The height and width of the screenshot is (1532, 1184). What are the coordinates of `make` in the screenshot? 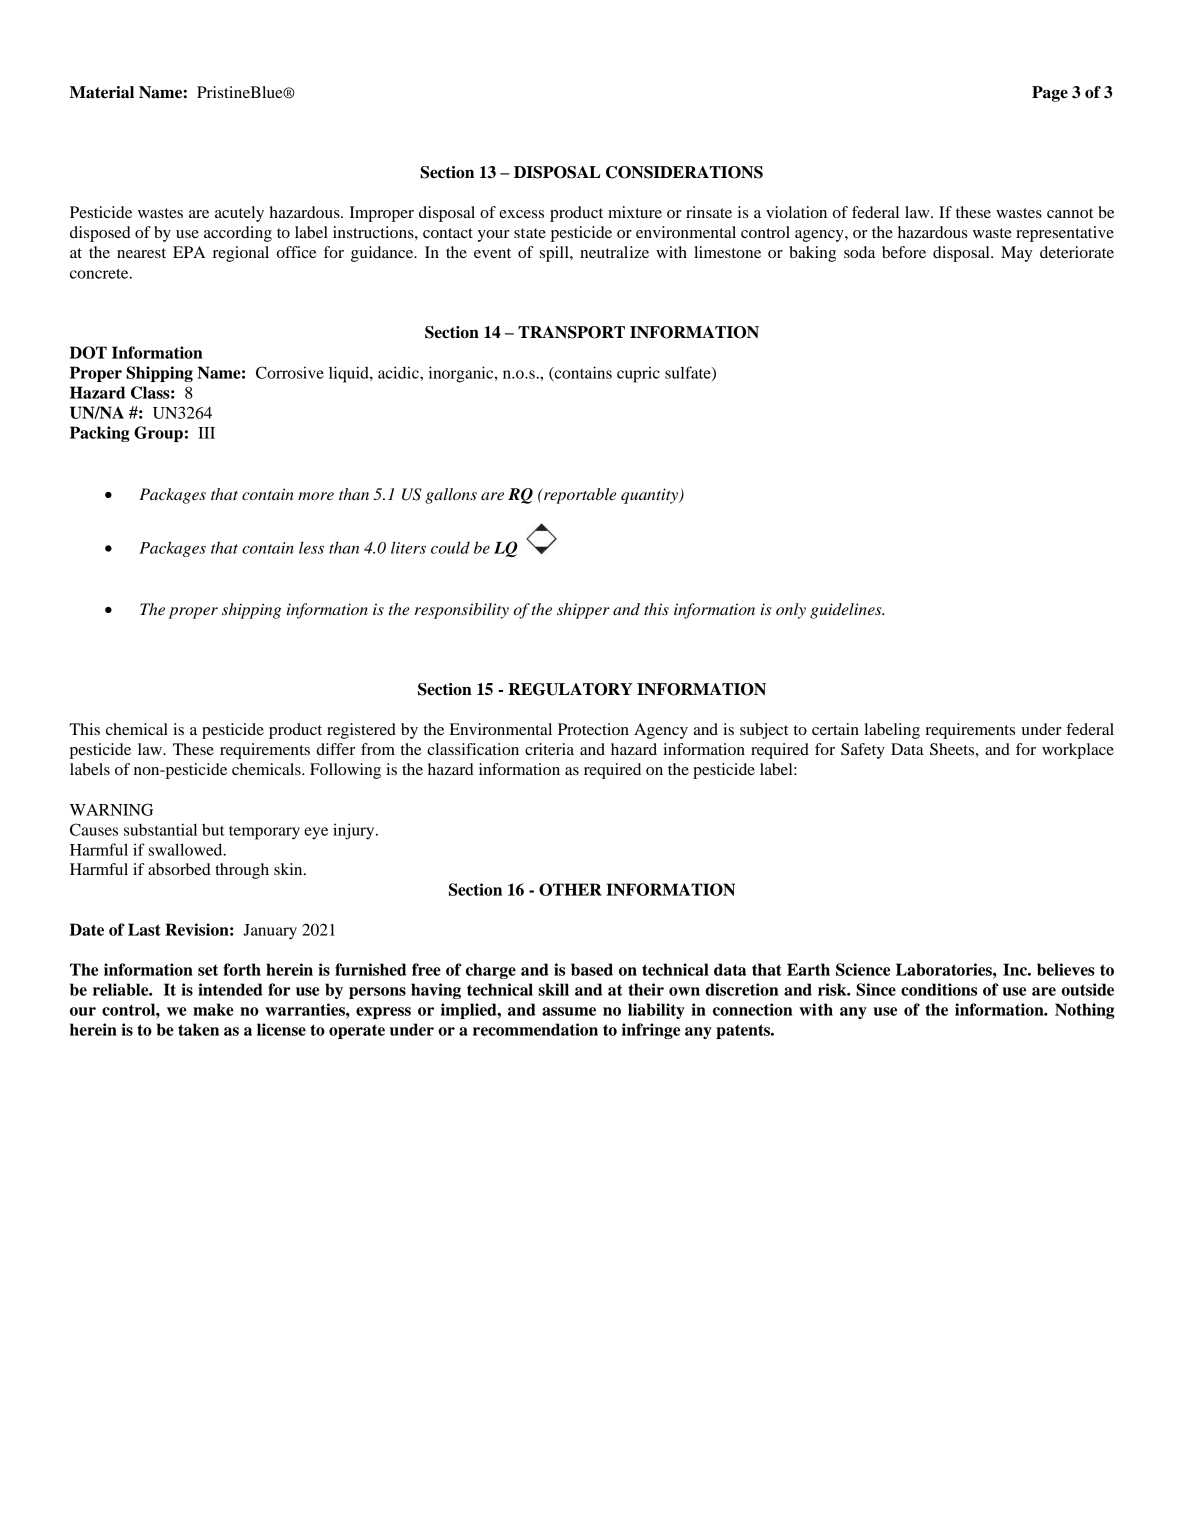 It's located at (213, 1009).
